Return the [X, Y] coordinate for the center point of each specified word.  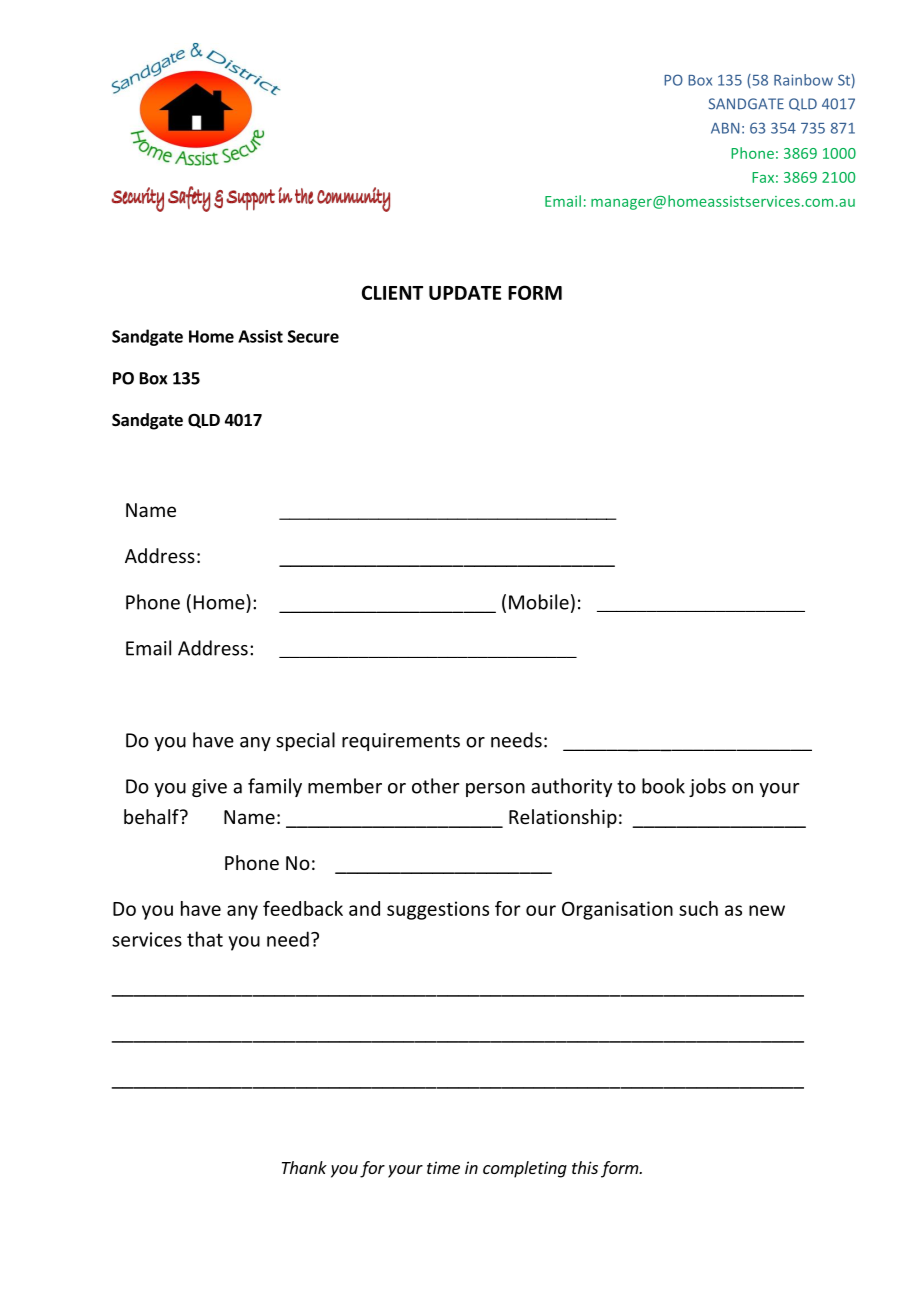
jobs [707, 787]
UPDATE [465, 293]
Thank [304, 1167]
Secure [313, 336]
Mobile [539, 602]
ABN [725, 128]
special [305, 741]
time [443, 1167]
